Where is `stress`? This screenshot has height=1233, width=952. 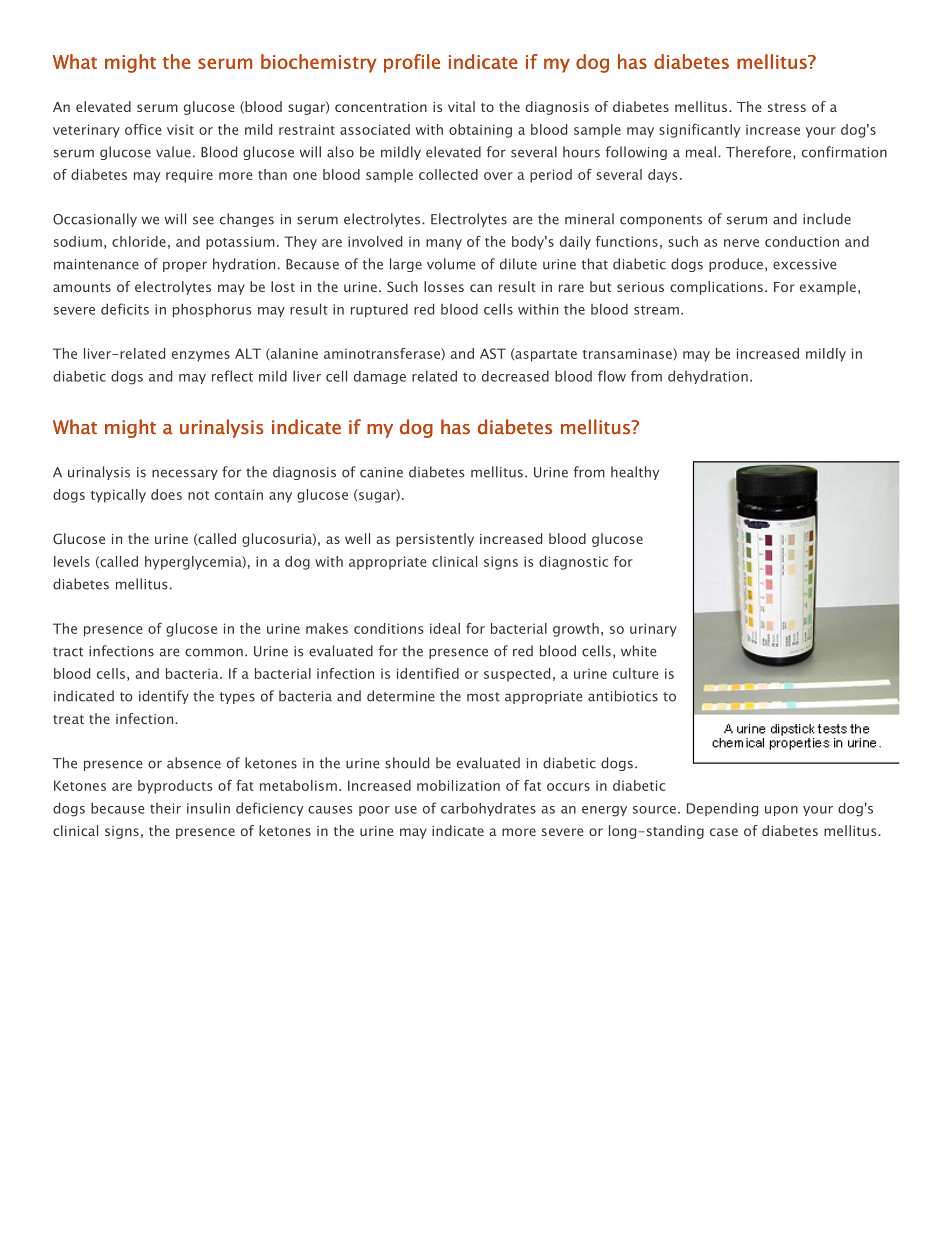
stress is located at coordinates (787, 107).
